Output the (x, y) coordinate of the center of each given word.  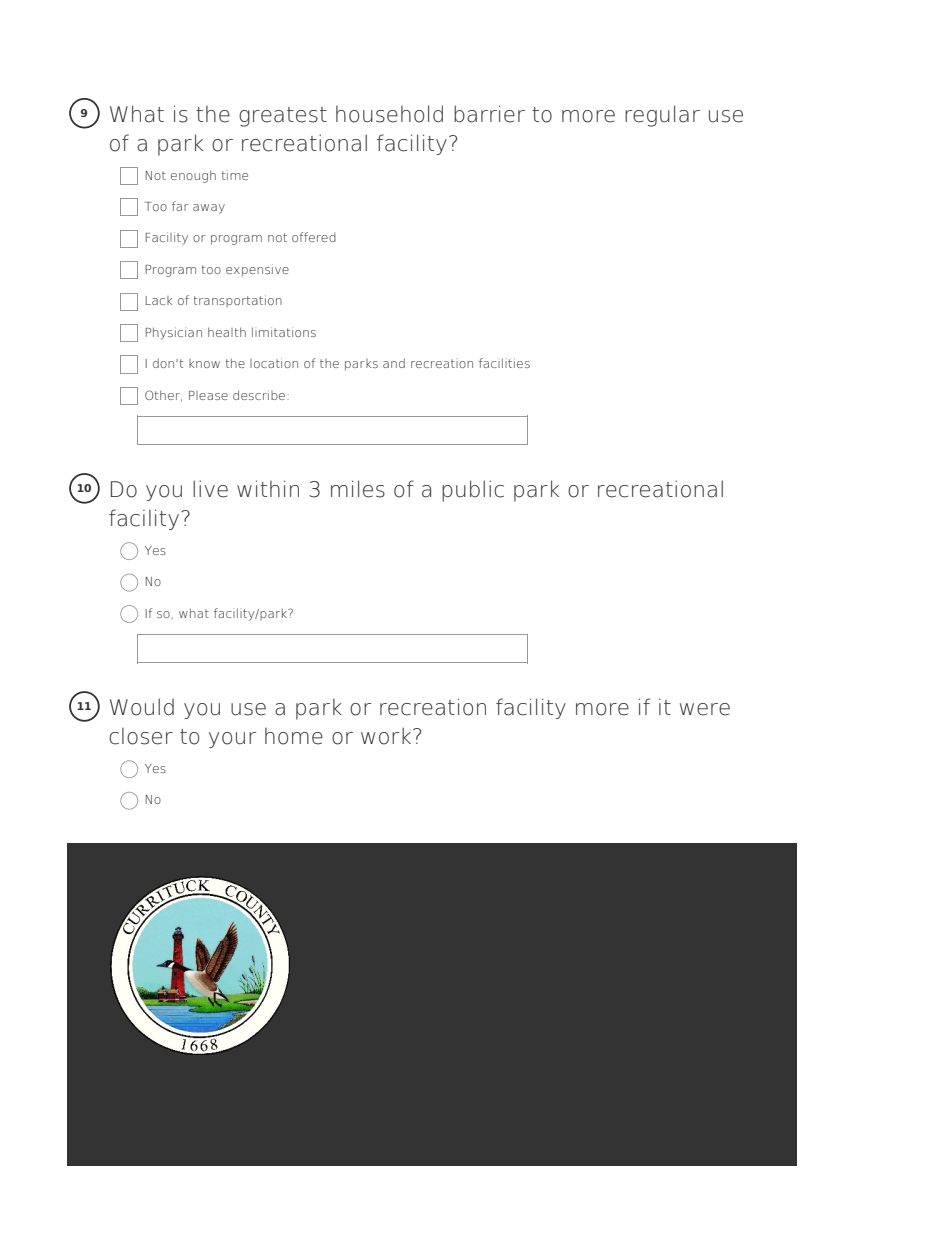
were (705, 709)
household (389, 114)
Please (208, 395)
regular (662, 116)
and (394, 363)
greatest (283, 117)
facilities (504, 363)
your (233, 740)
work (387, 736)
